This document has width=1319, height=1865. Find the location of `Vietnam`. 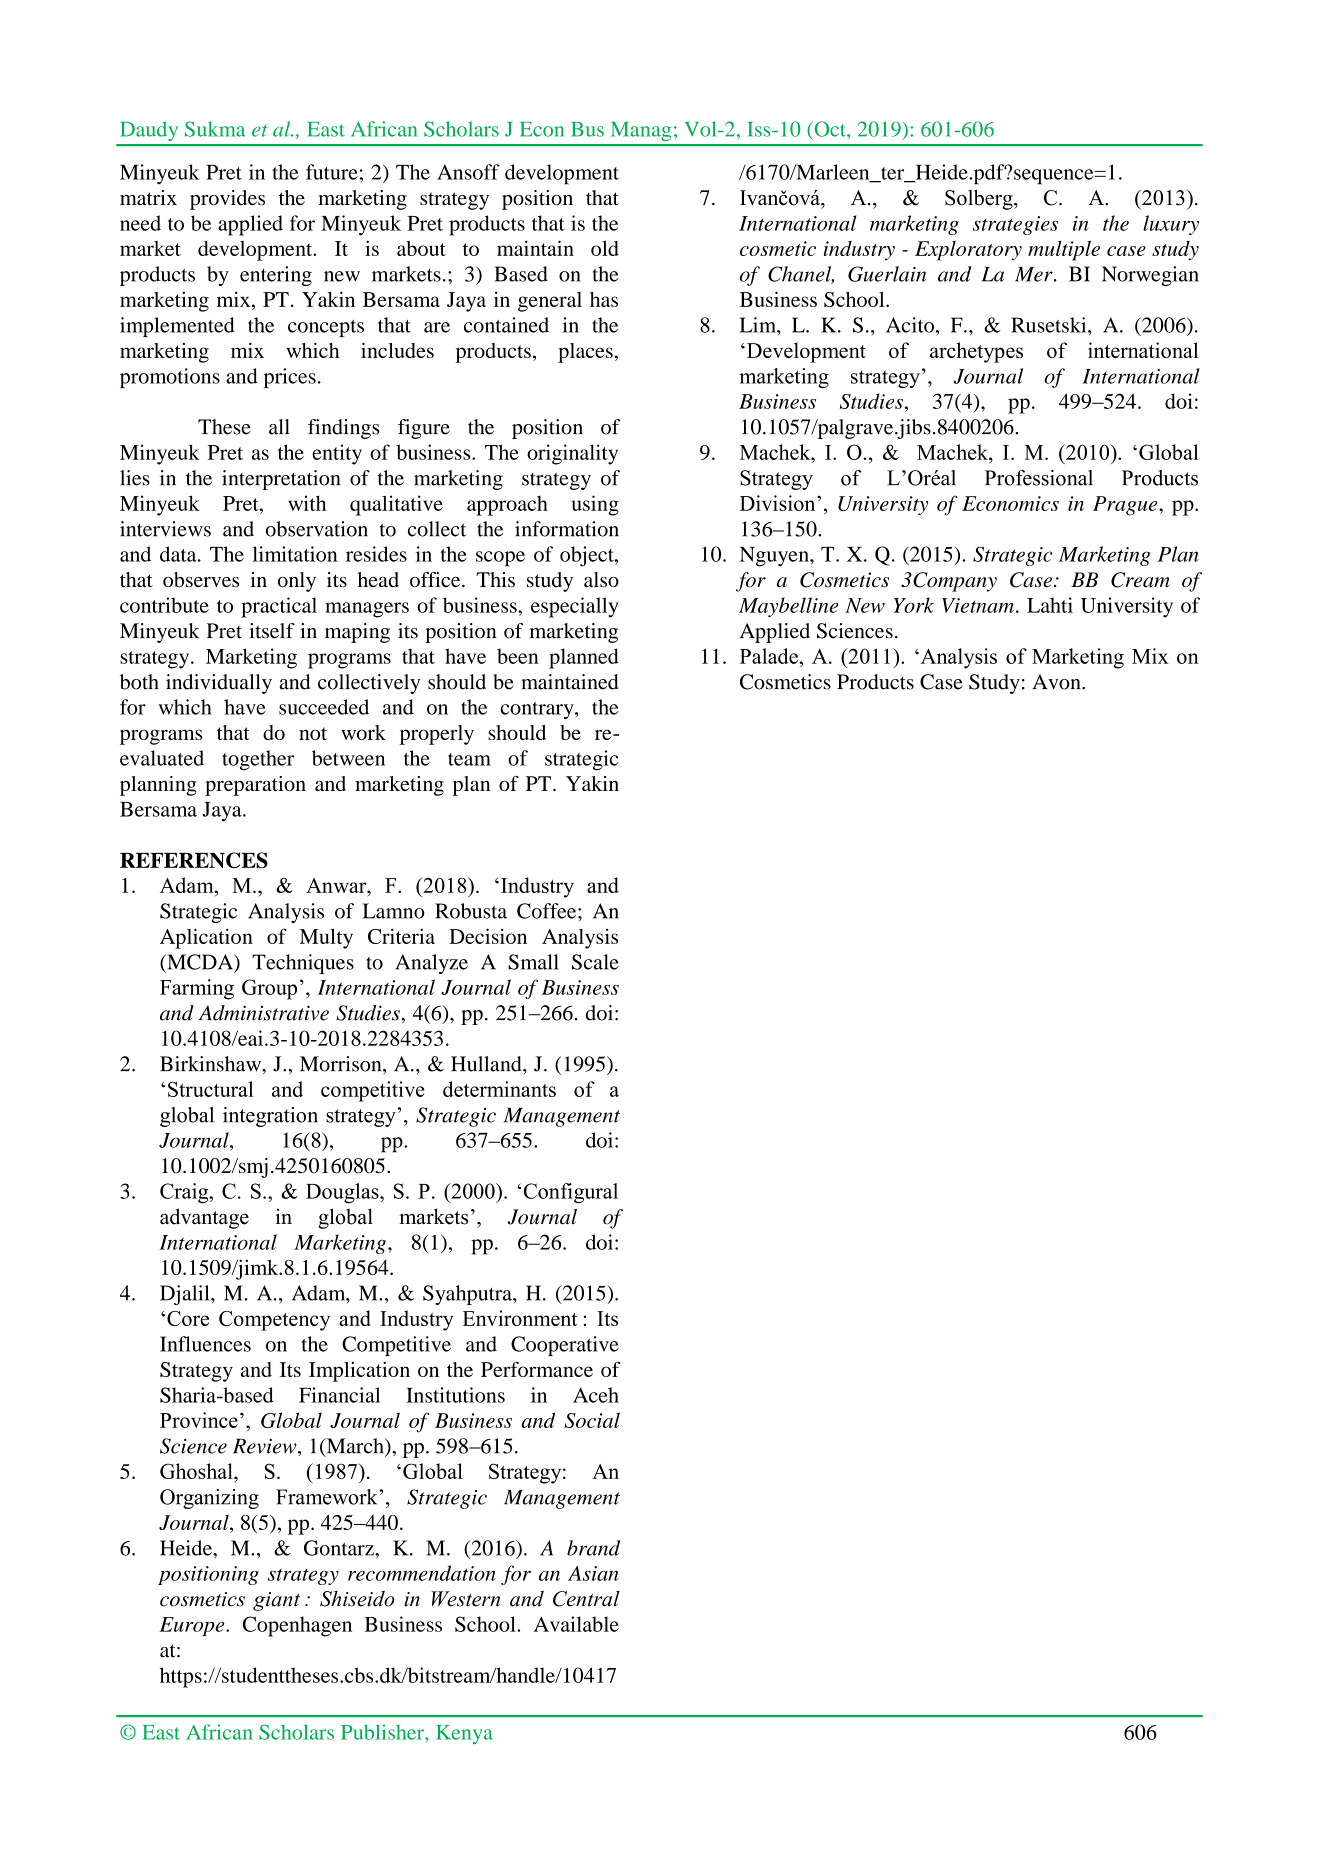

Vietnam is located at coordinates (978, 605).
